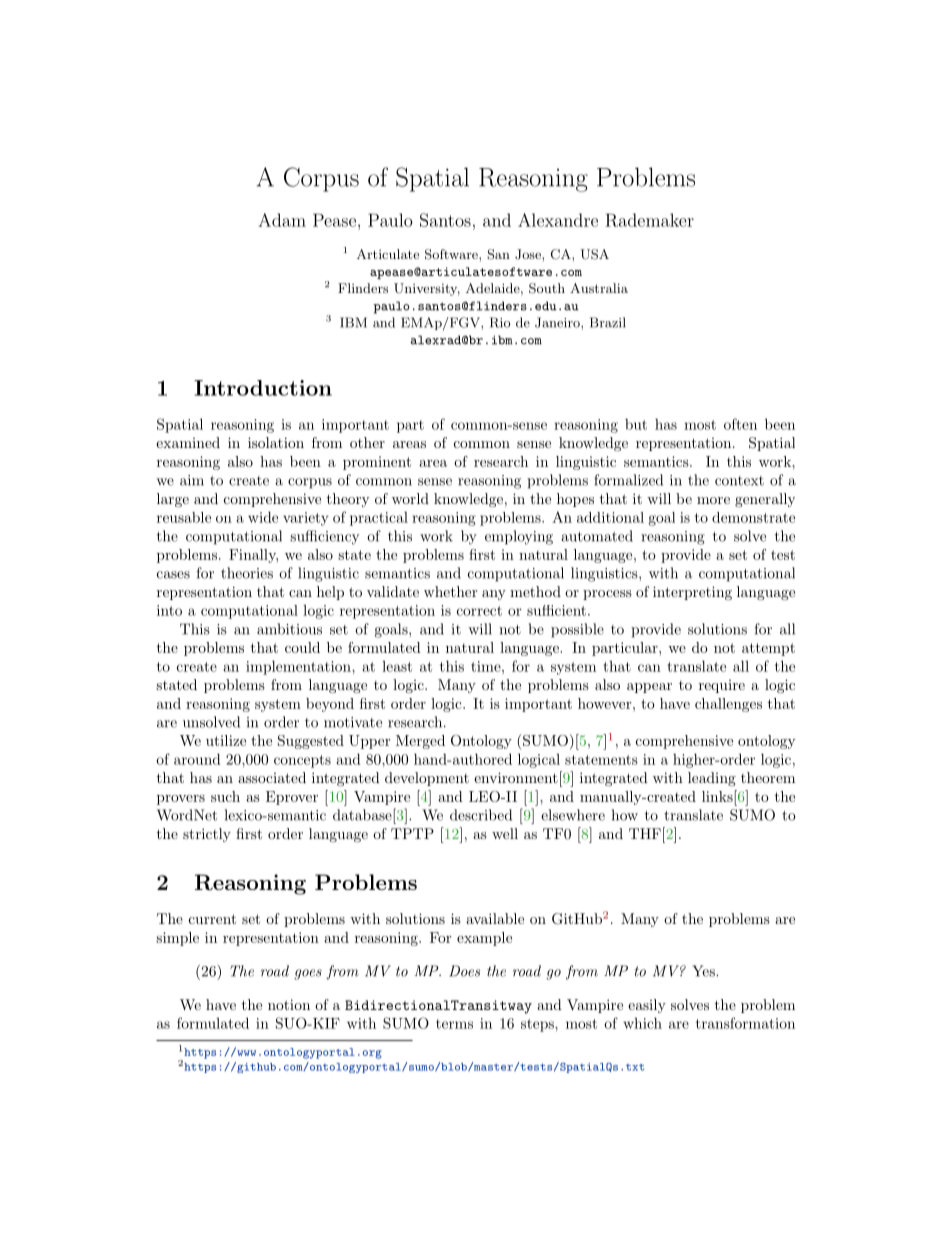 The image size is (952, 1233). Describe the element at coordinates (289, 629) in the screenshot. I see `ambitious` at that location.
